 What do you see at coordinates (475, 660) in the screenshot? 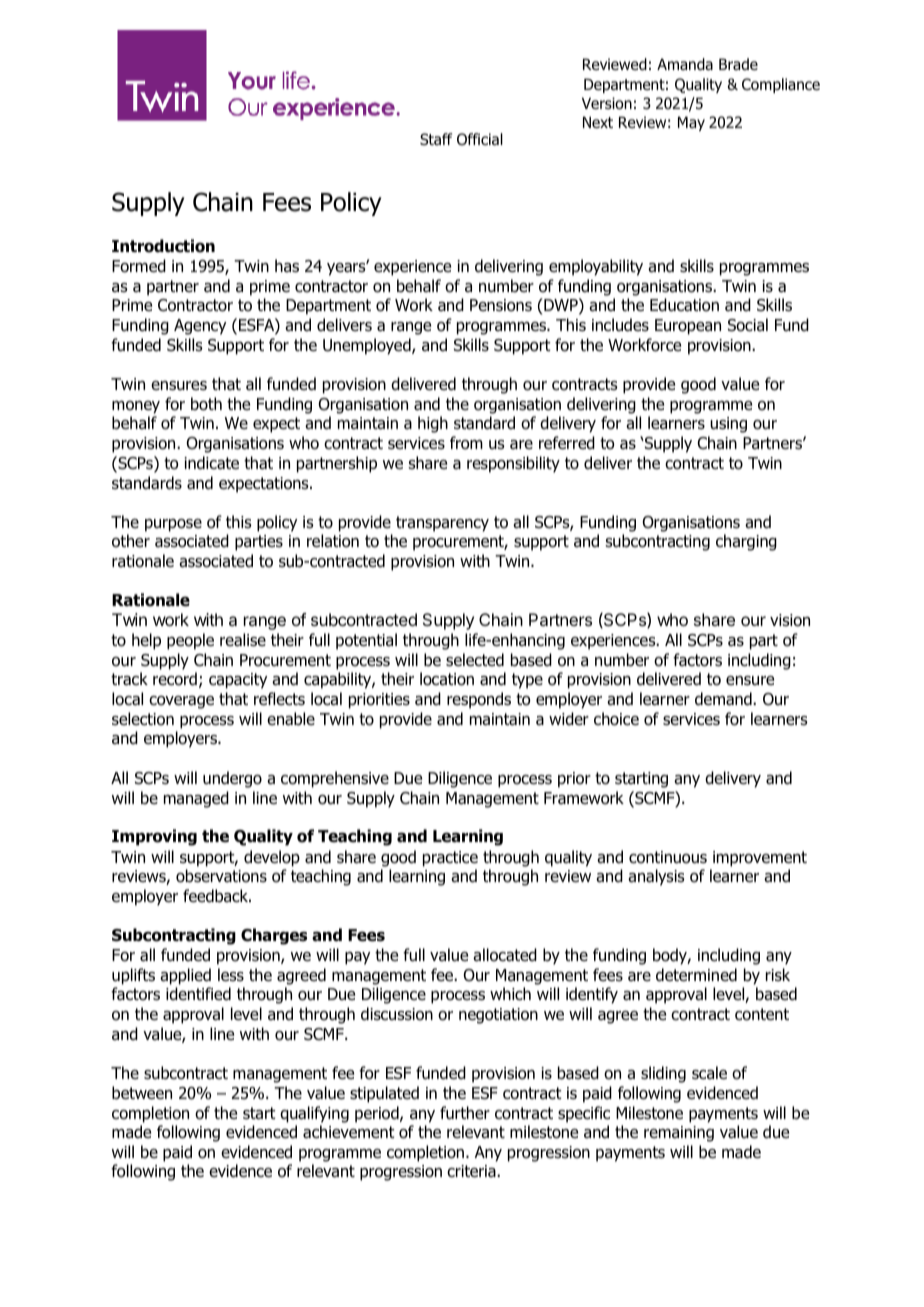
I see `selected` at bounding box center [475, 660].
